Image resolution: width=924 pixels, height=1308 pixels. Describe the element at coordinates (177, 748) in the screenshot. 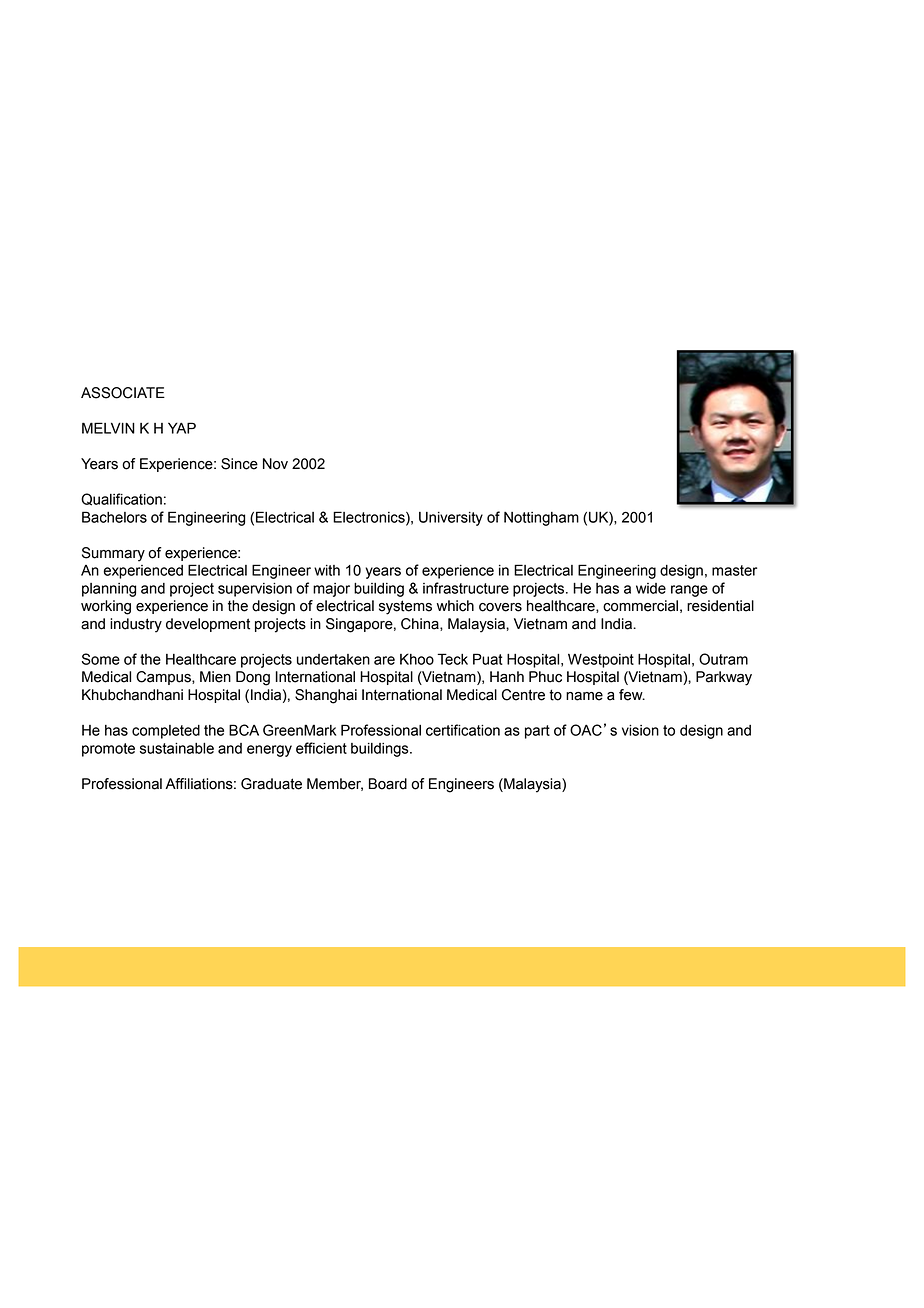

I see `sustainable` at that location.
